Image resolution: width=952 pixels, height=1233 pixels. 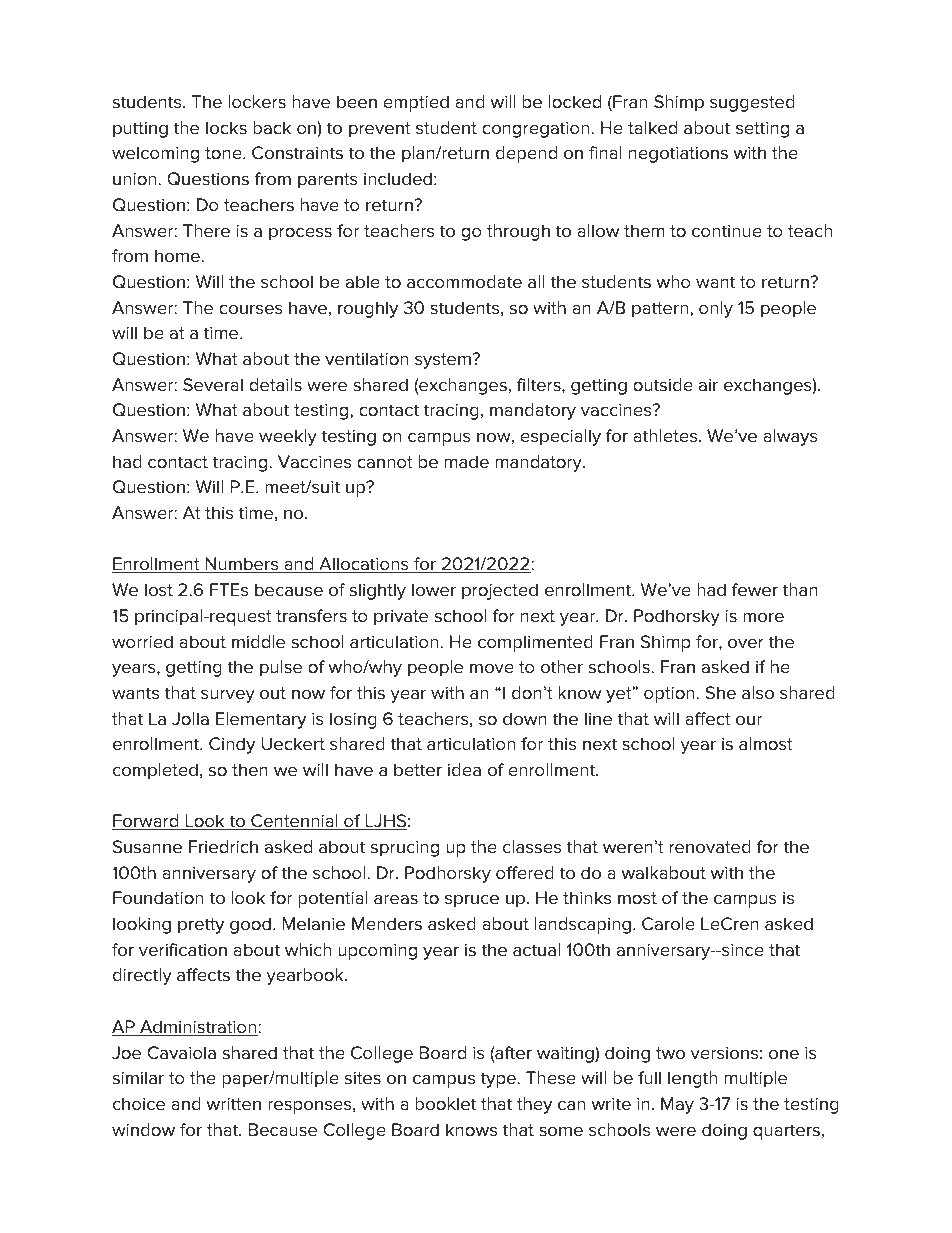 I want to click on written, so click(x=234, y=1104).
